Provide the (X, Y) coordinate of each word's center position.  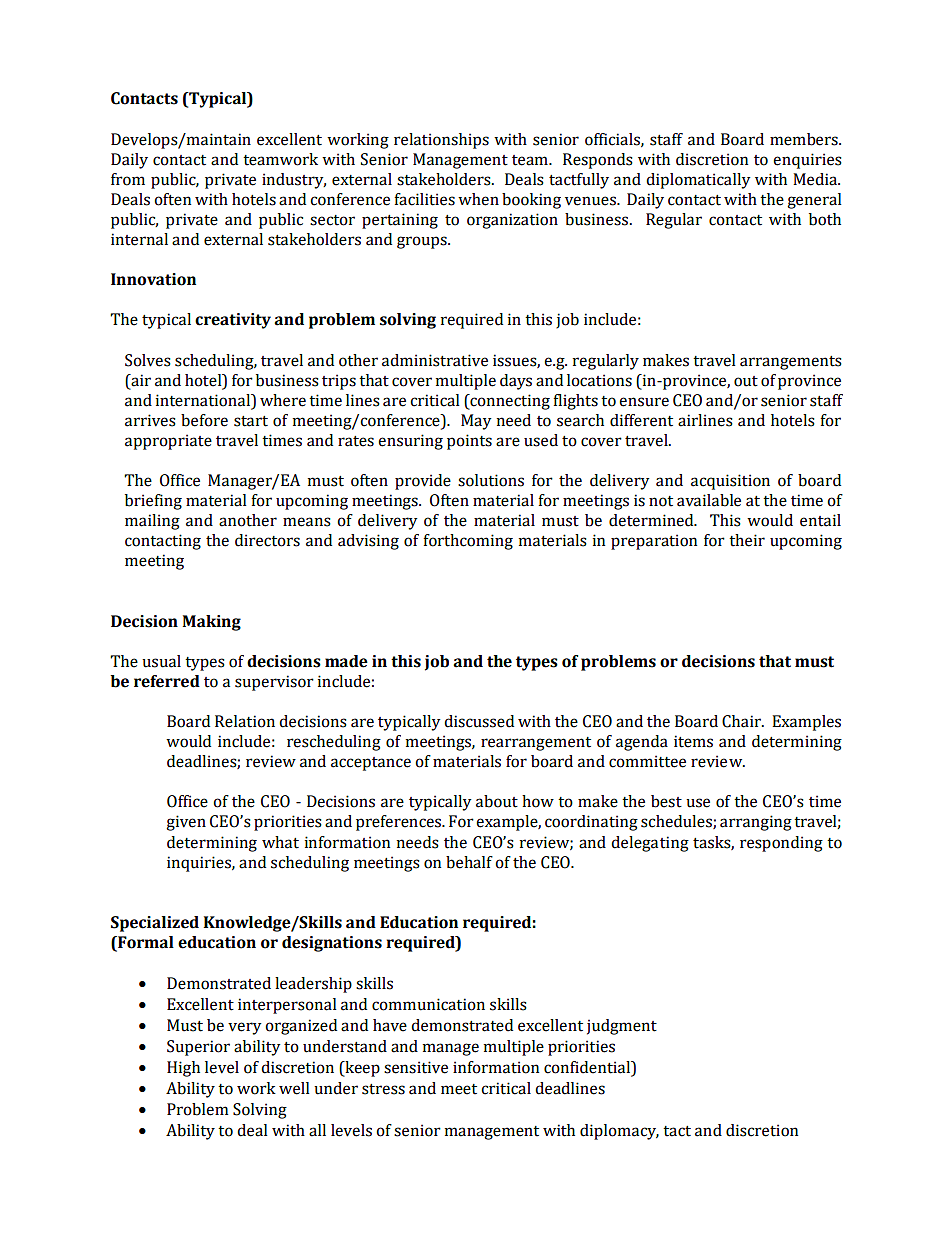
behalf (469, 862)
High (183, 1069)
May (476, 422)
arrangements (791, 363)
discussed (479, 721)
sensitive (416, 1067)
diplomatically (698, 181)
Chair (742, 721)
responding (781, 844)
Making (211, 623)
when (478, 199)
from (128, 179)
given (186, 823)
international (204, 400)
